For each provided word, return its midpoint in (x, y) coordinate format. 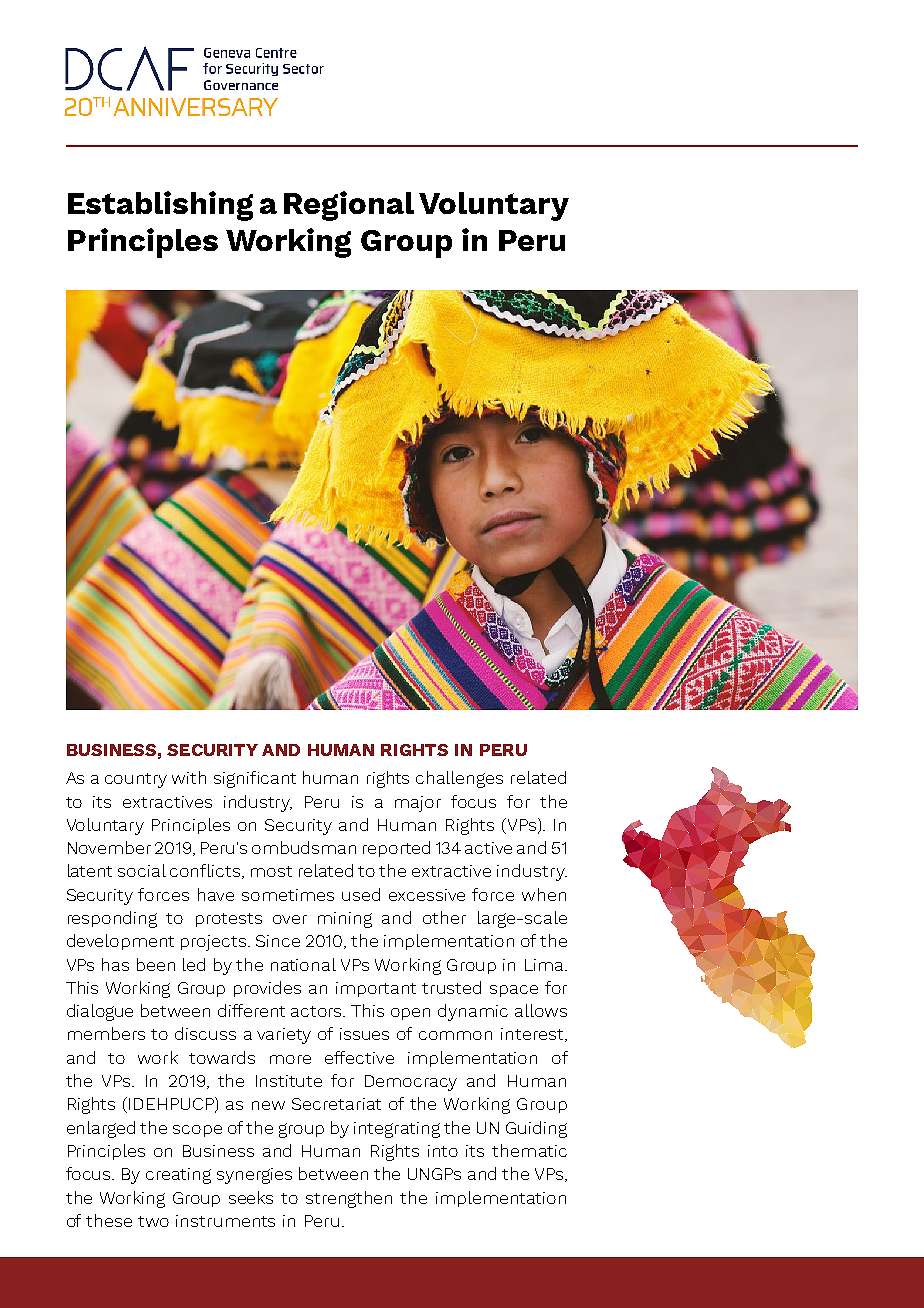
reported (396, 849)
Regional (349, 206)
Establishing (160, 206)
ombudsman (304, 847)
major (418, 804)
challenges (459, 779)
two (153, 1221)
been (156, 964)
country (136, 780)
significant (255, 779)
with (189, 777)
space (514, 991)
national (303, 964)
